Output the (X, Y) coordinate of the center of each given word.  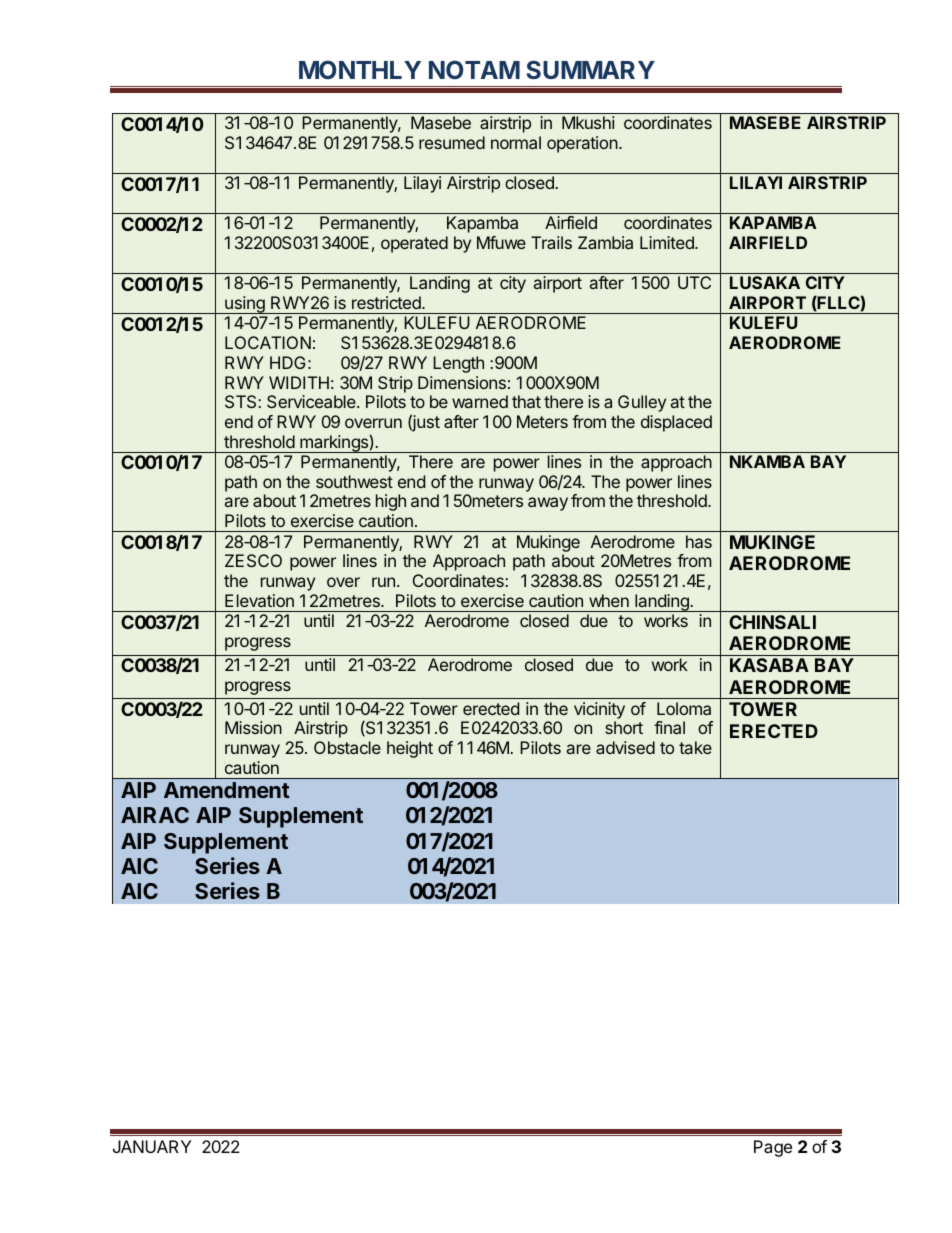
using (245, 305)
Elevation (259, 600)
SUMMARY (590, 69)
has (699, 541)
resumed (452, 142)
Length (458, 364)
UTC (694, 282)
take (695, 747)
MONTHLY (360, 69)
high (391, 502)
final (669, 727)
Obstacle (347, 747)
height (410, 749)
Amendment (227, 790)
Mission (253, 727)
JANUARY (152, 1146)
